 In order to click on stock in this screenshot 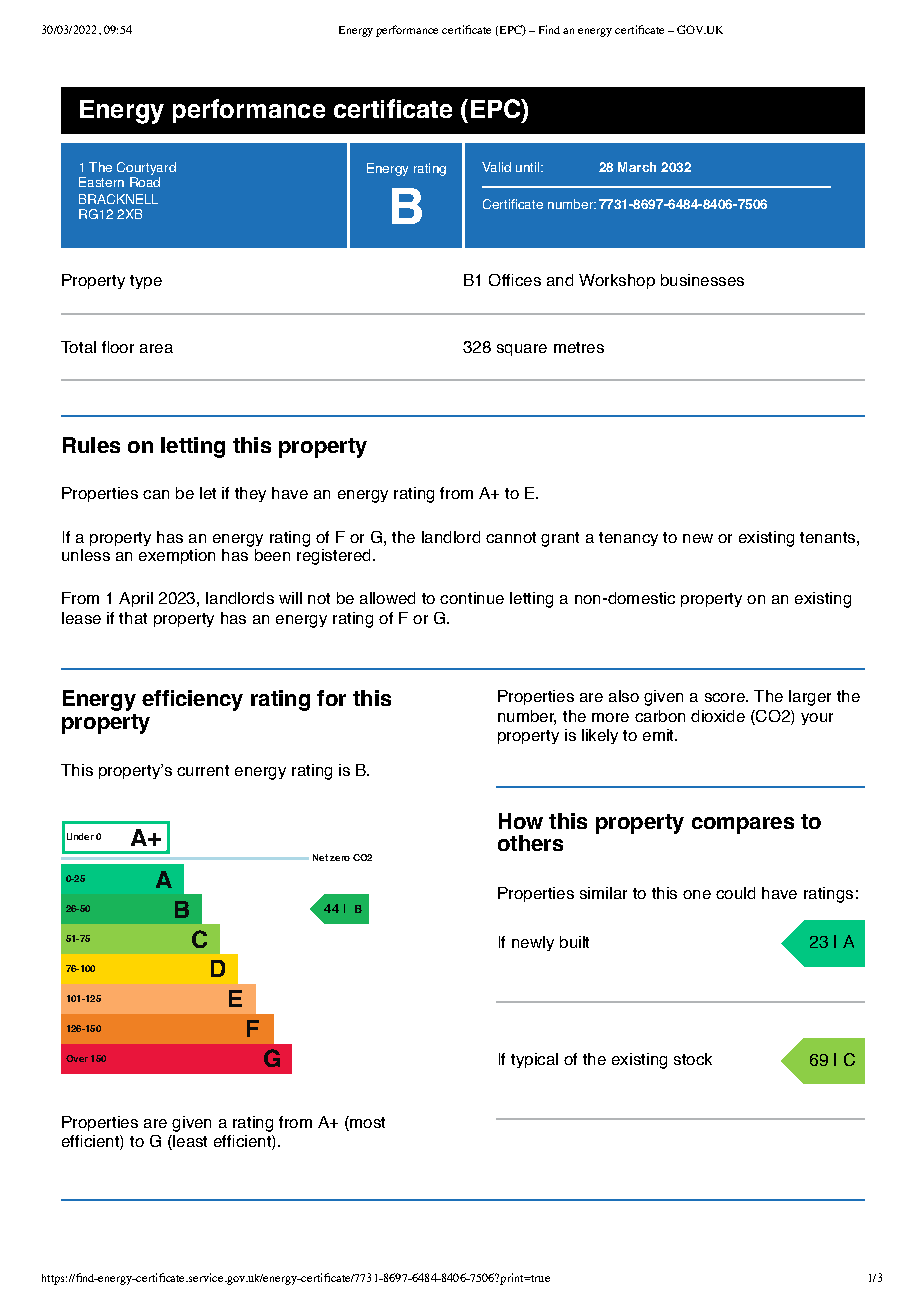, I will do `click(693, 1059)`.
